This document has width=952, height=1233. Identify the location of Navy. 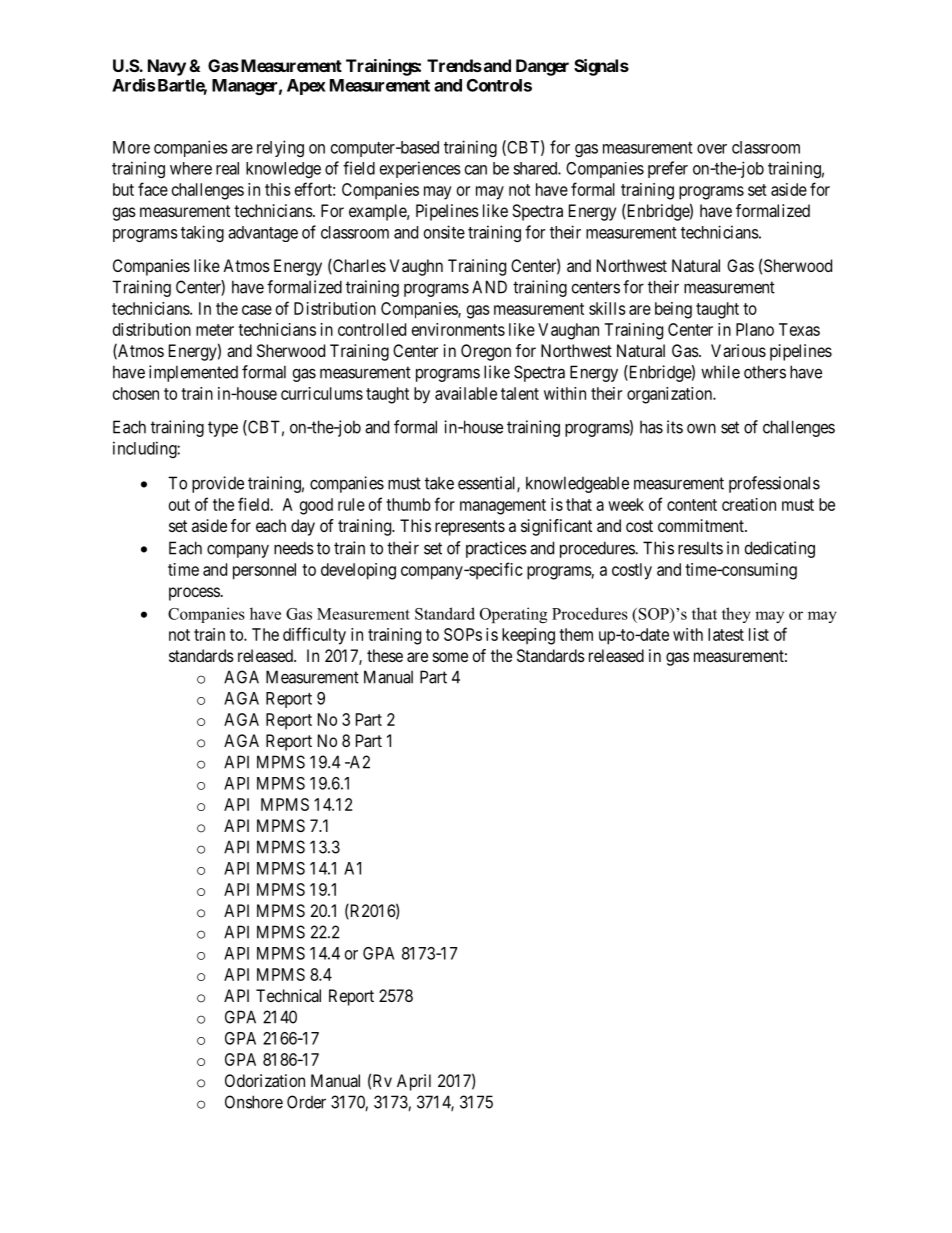
(167, 67).
